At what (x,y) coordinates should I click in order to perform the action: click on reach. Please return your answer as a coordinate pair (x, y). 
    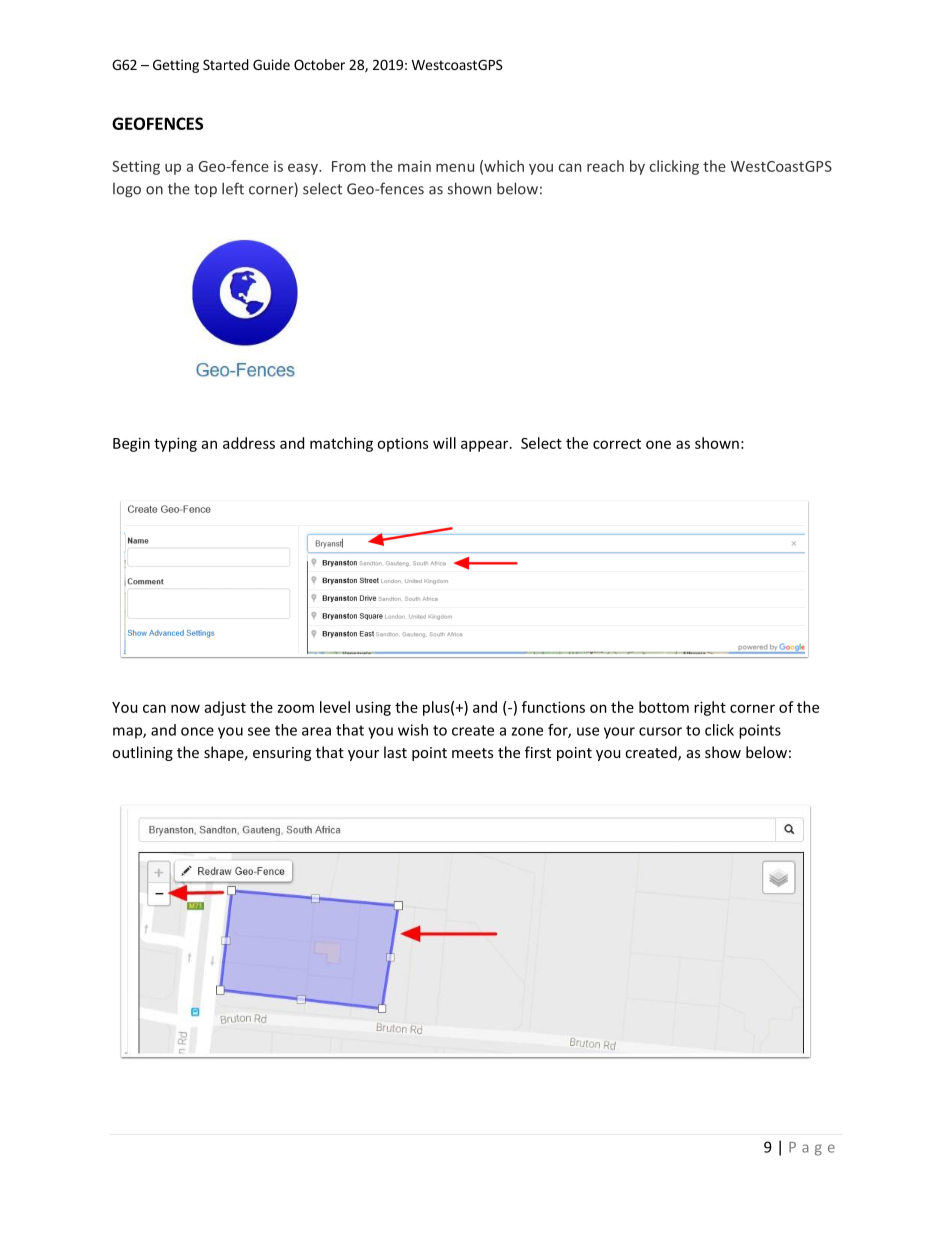
    Looking at the image, I should click on (605, 166).
